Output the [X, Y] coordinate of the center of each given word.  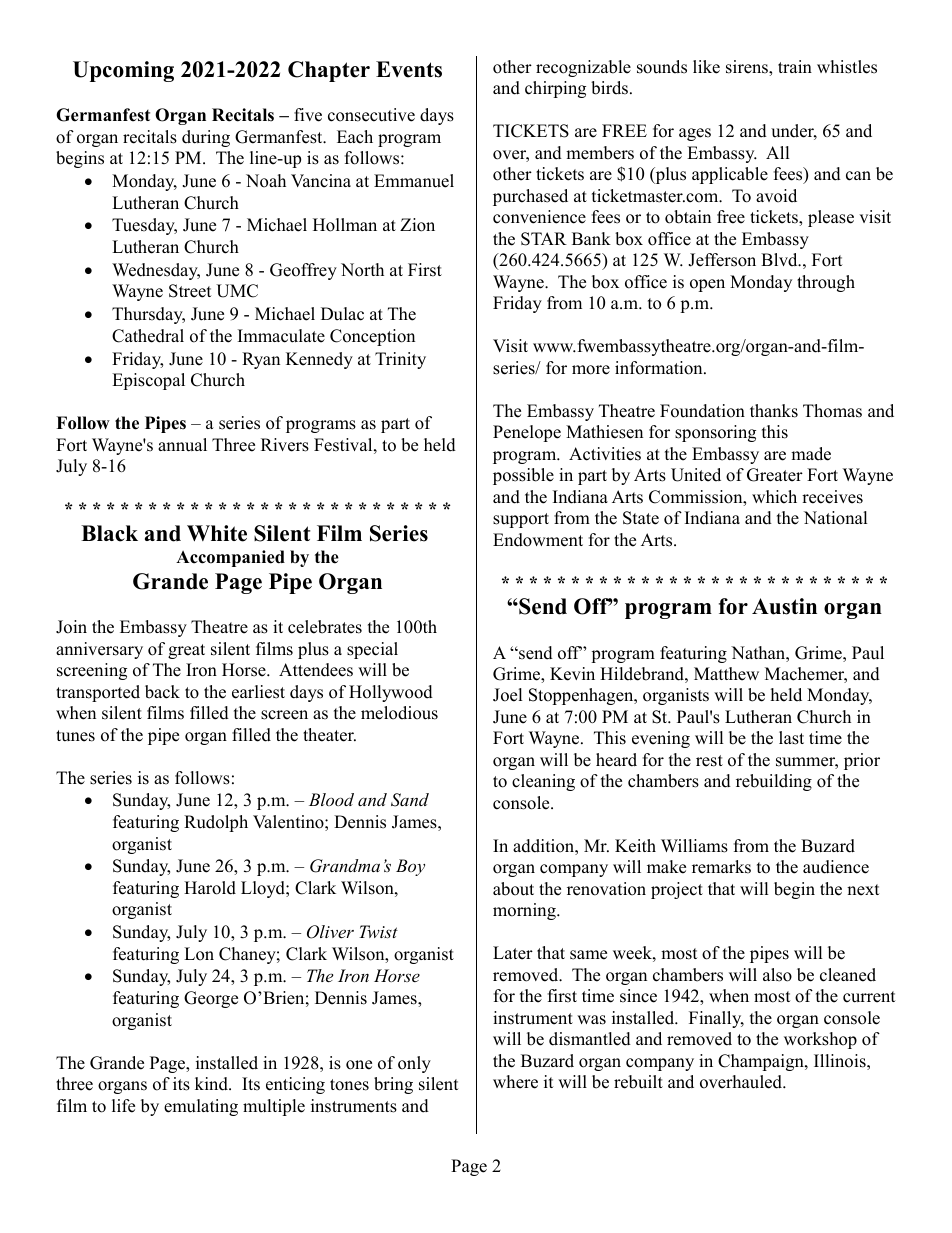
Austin [784, 606]
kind [212, 1084]
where [515, 1082]
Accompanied [230, 558]
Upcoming [123, 71]
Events [409, 69]
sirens [748, 68]
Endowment [538, 540]
